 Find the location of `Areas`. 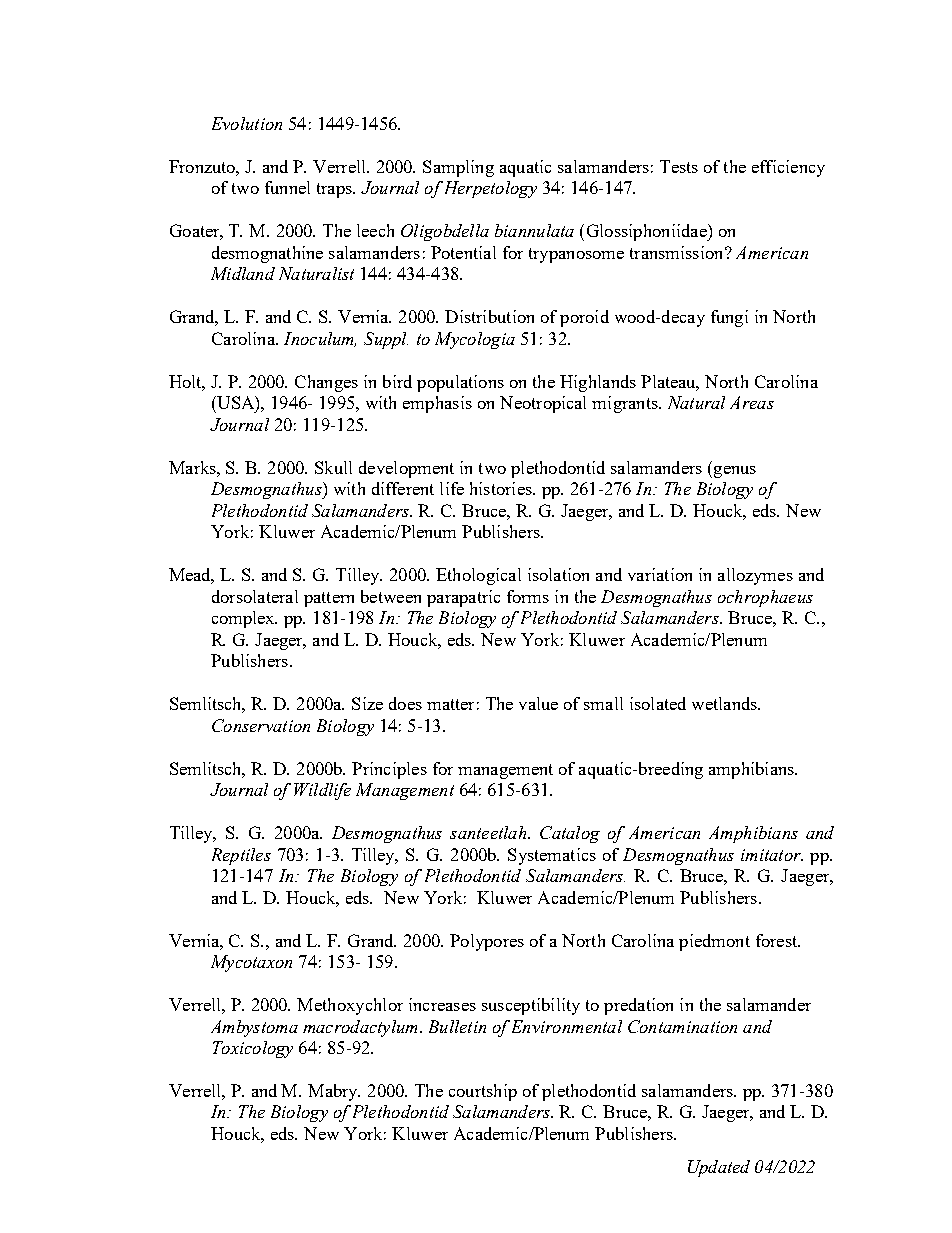

Areas is located at coordinates (752, 402).
